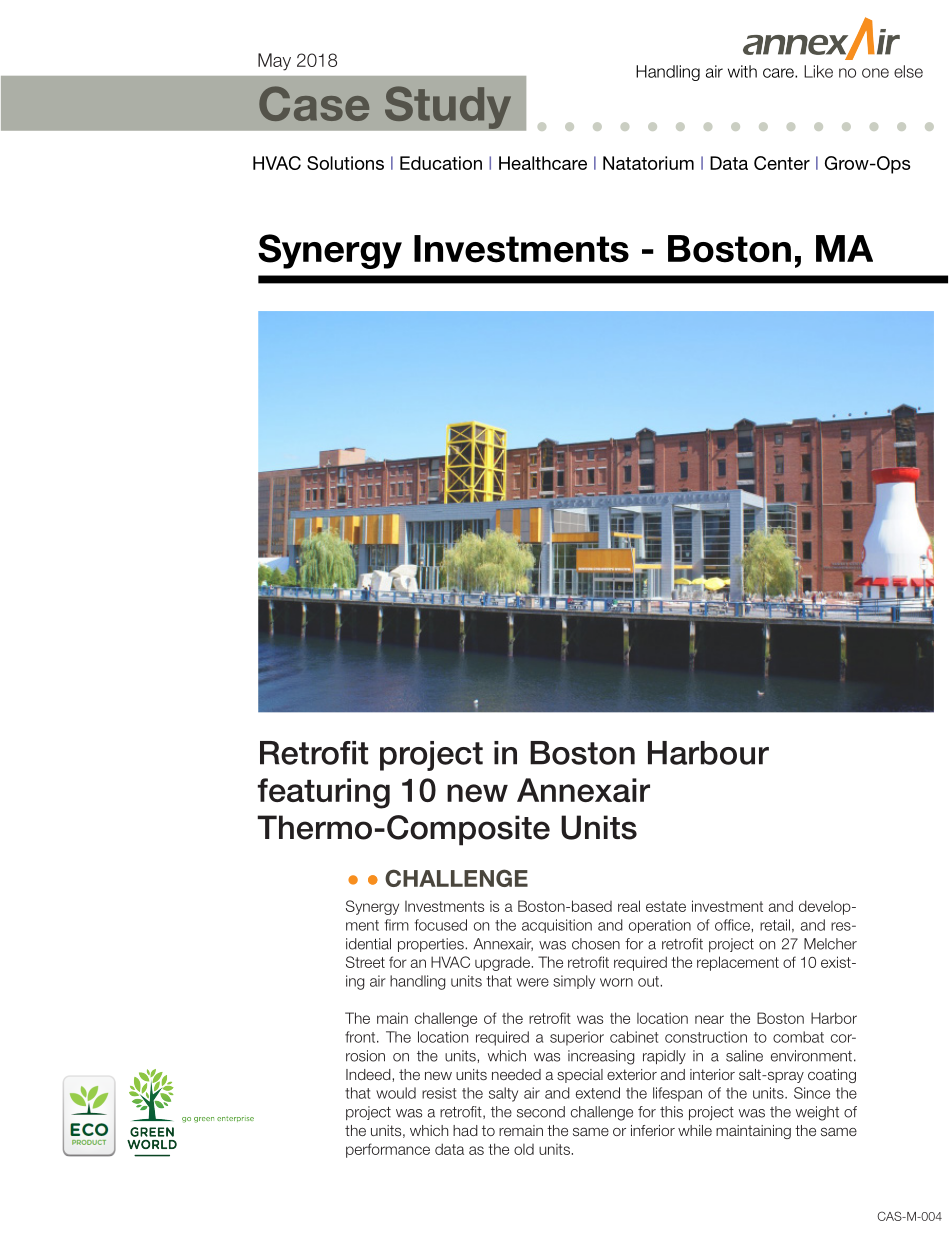 The width and height of the image is (952, 1233). Describe the element at coordinates (629, 906) in the image. I see `real` at that location.
